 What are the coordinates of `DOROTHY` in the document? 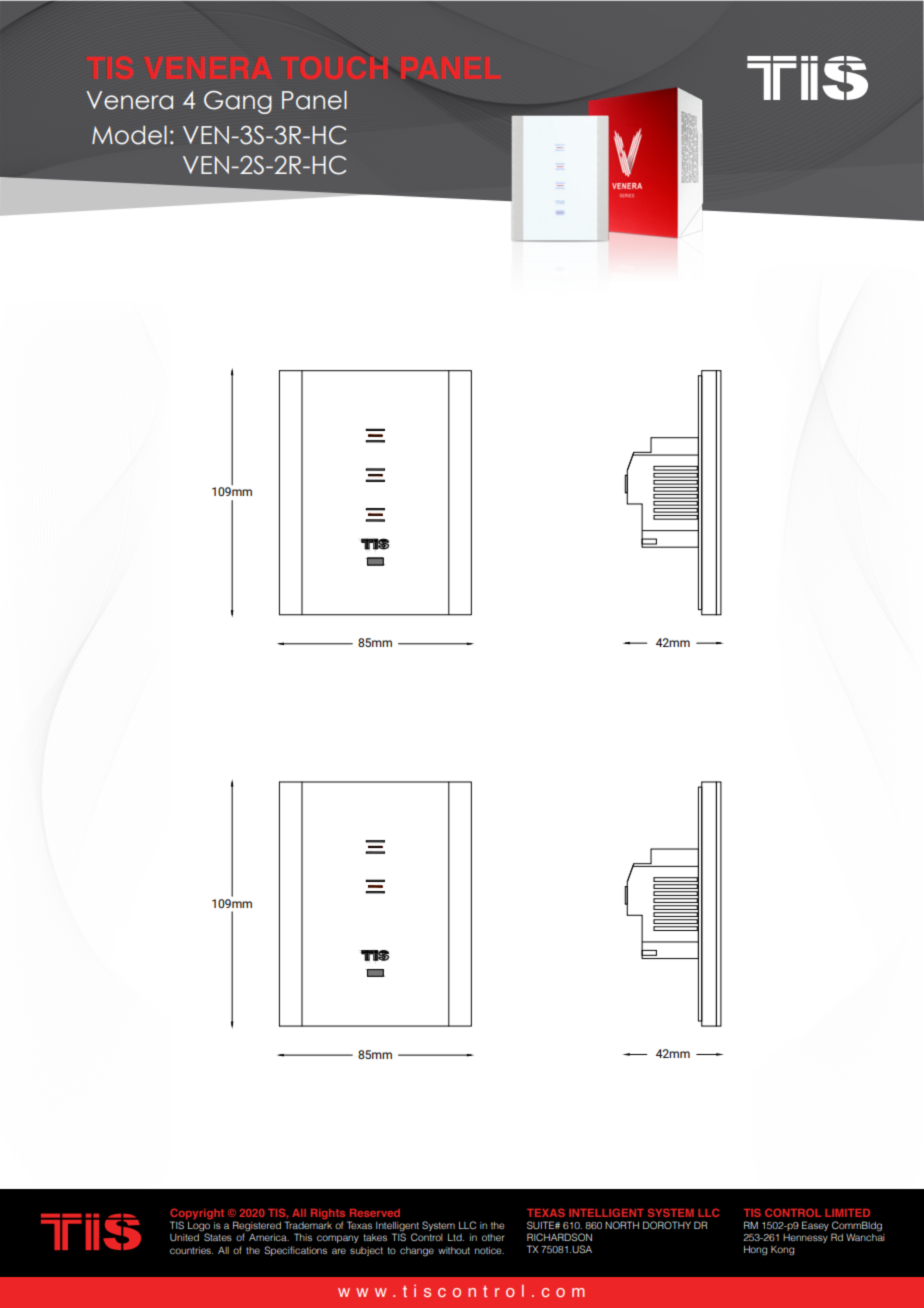 It's located at (667, 1225).
